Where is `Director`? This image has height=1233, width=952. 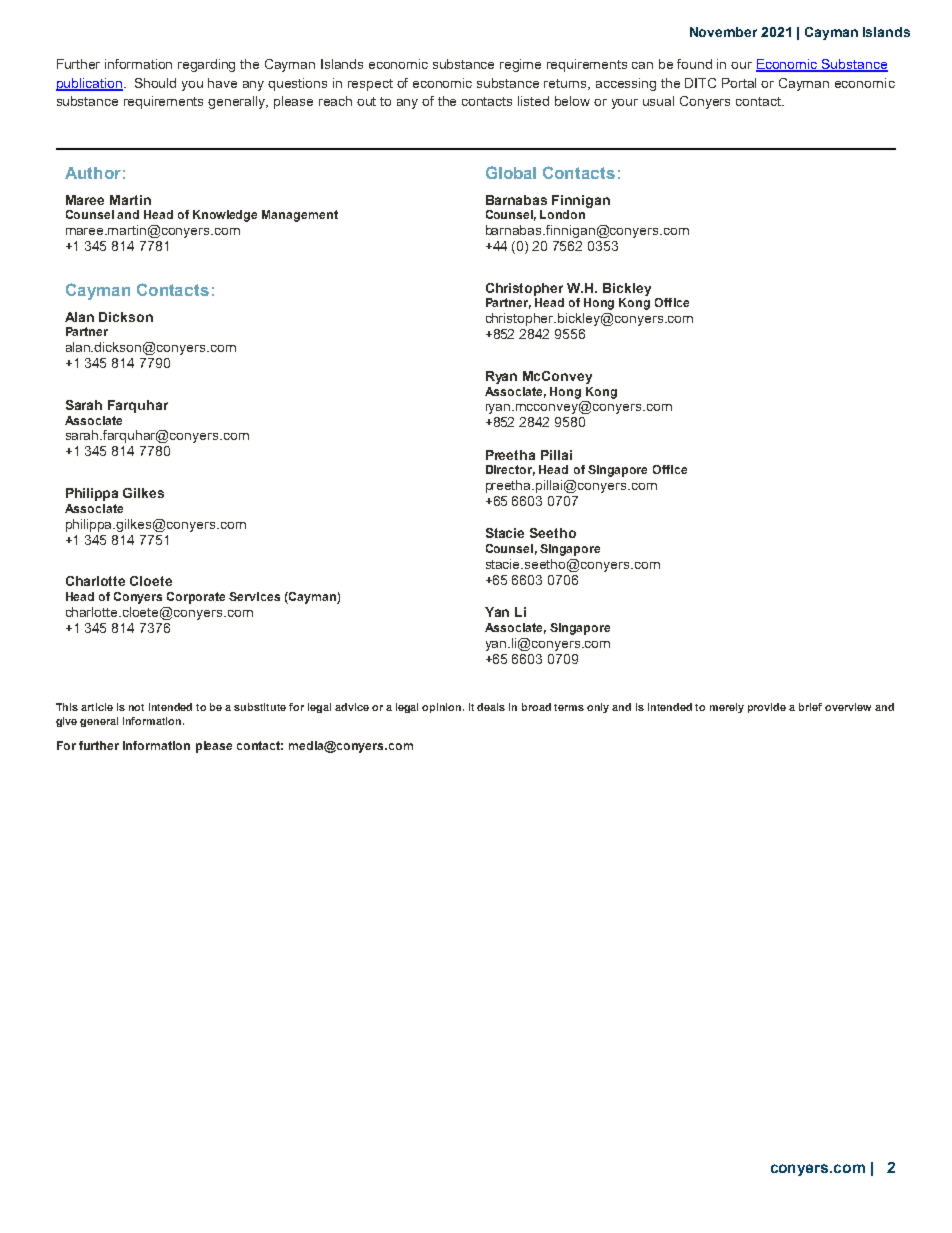 Director is located at coordinates (510, 470).
